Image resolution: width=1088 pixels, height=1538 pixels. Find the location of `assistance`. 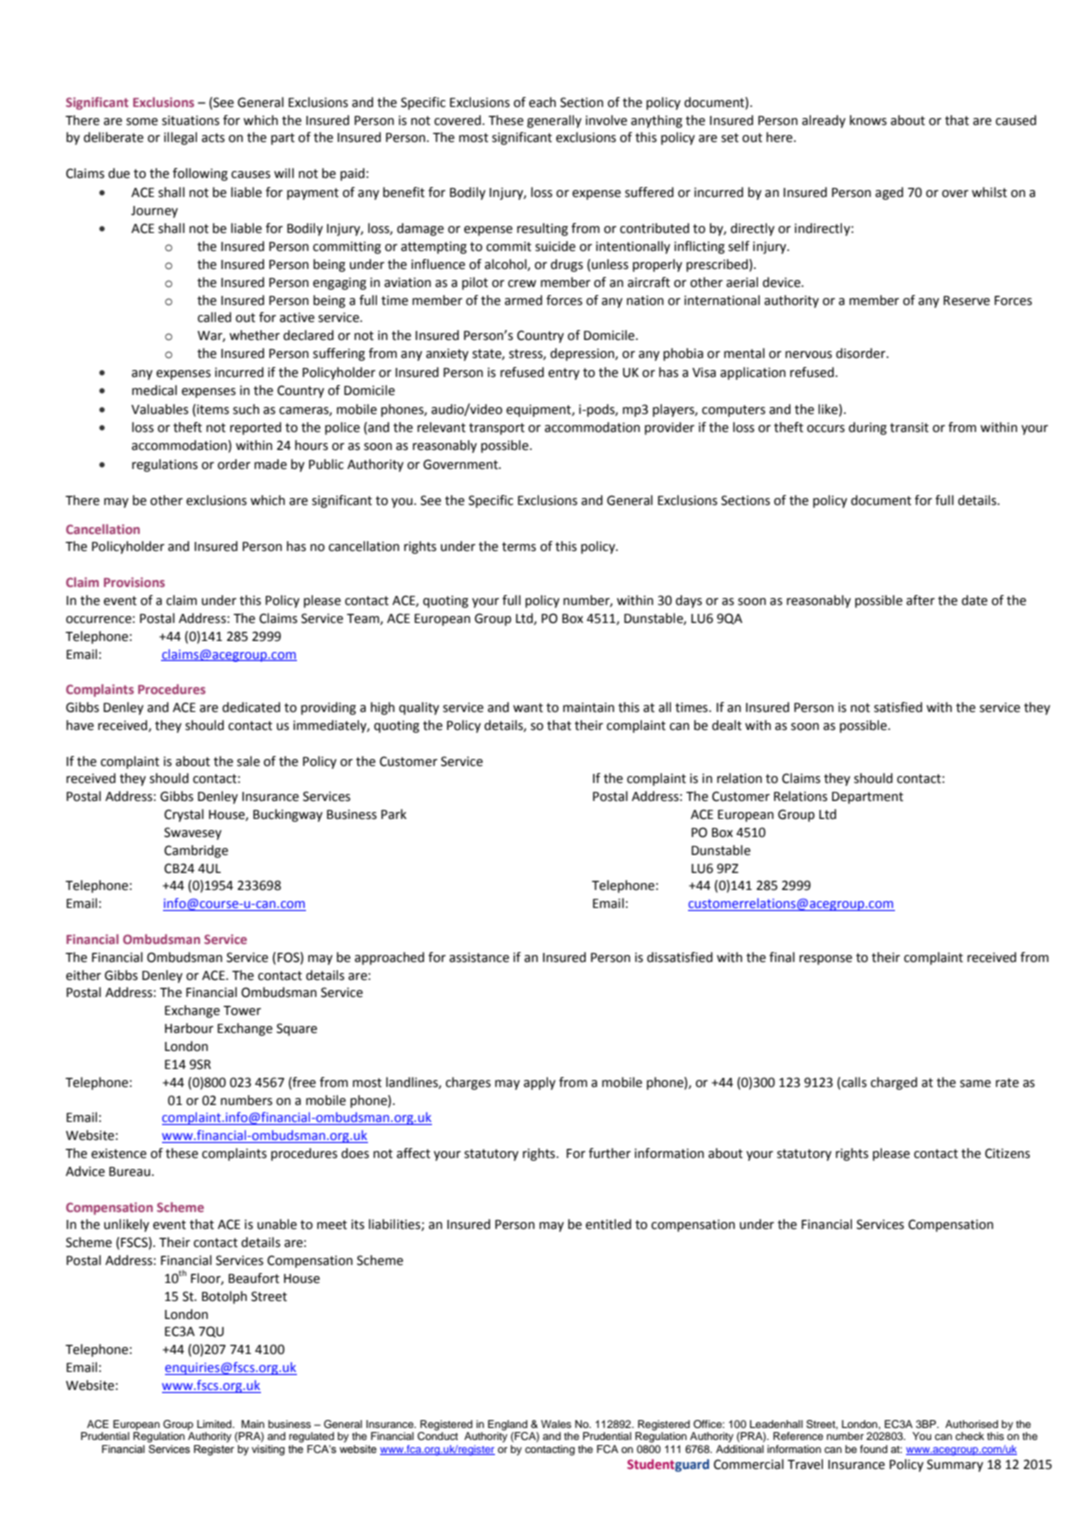

assistance is located at coordinates (479, 957).
